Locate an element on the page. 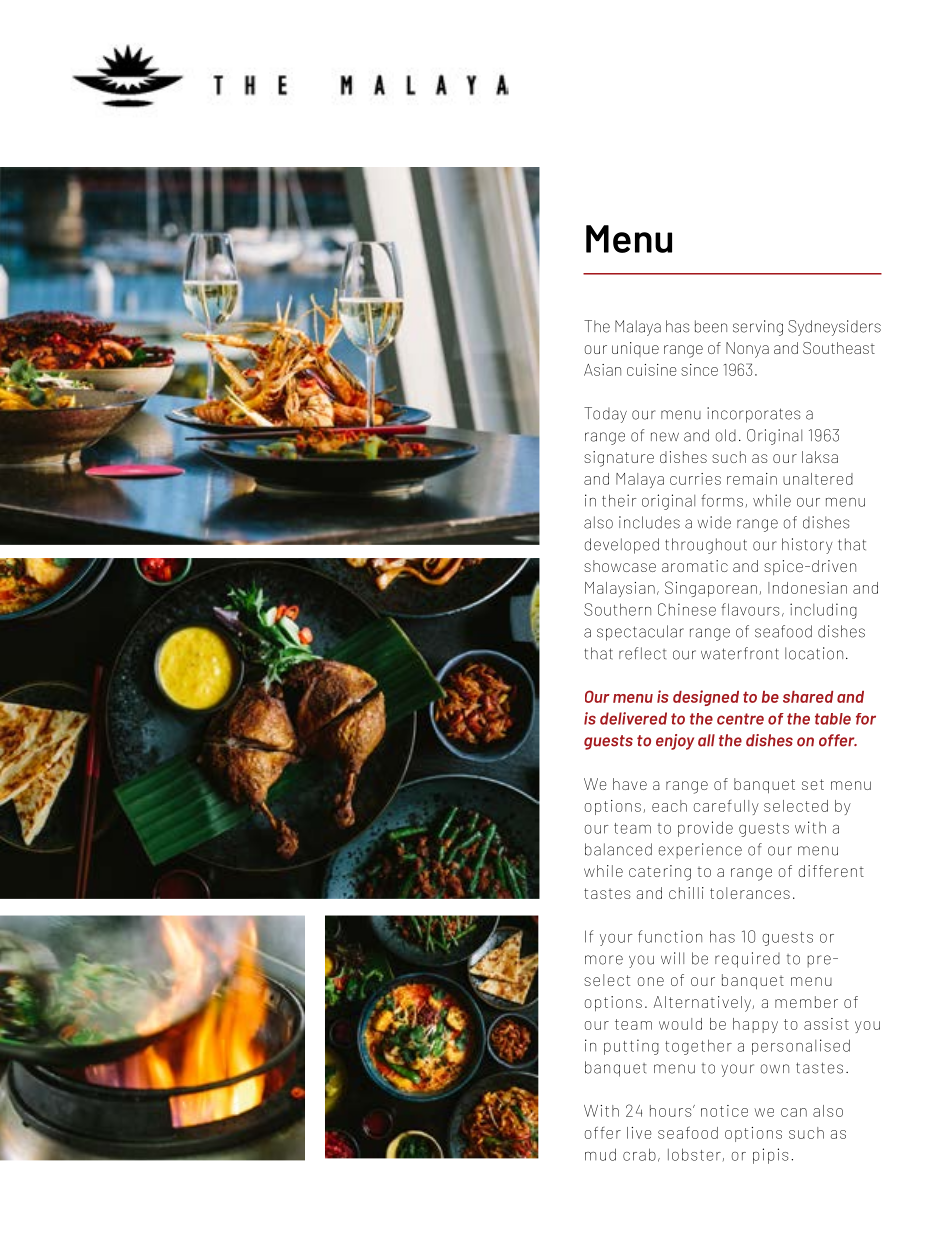 This document has width=952, height=1233. all is located at coordinates (706, 740).
